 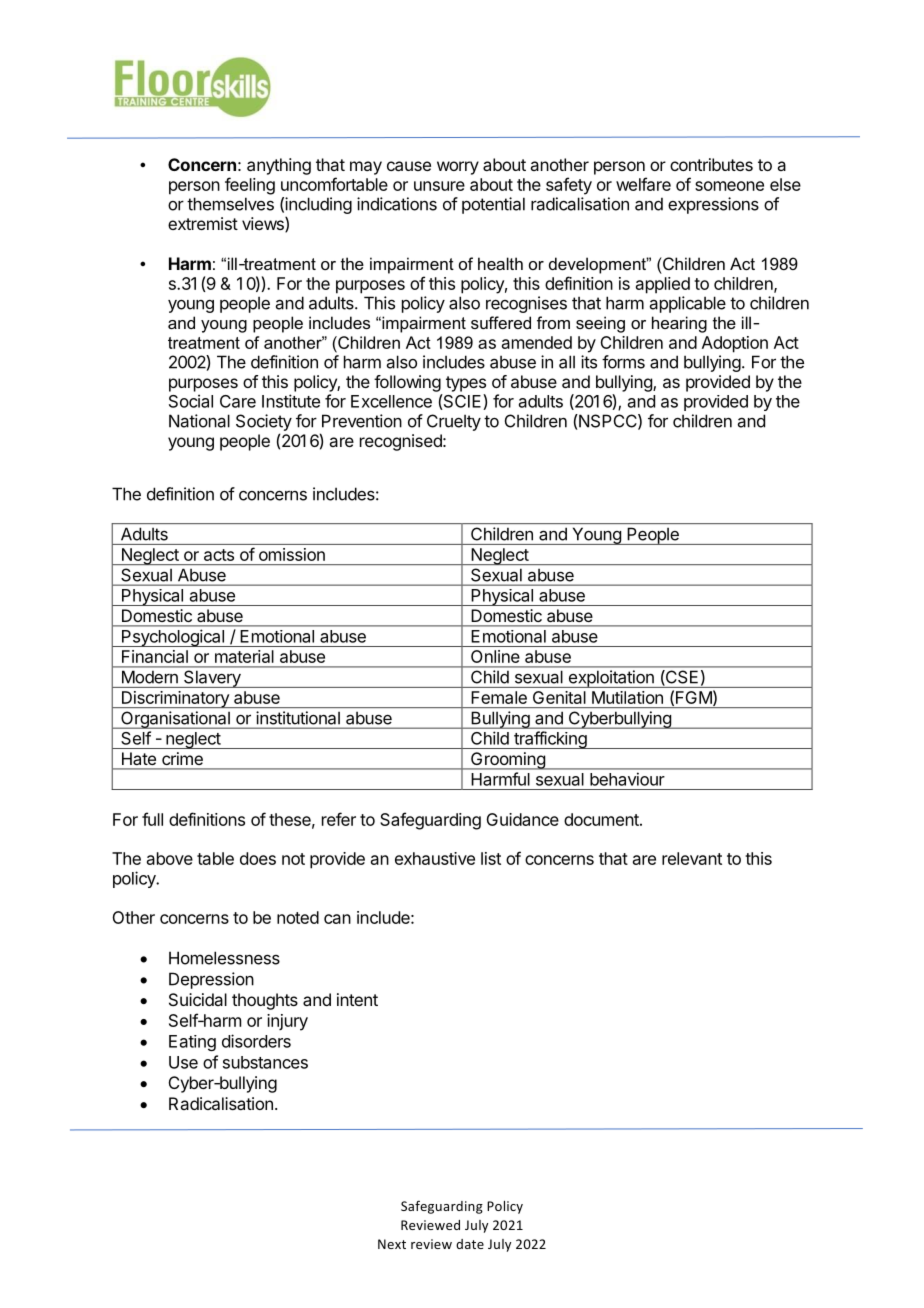 I want to click on themselves, so click(x=230, y=204).
